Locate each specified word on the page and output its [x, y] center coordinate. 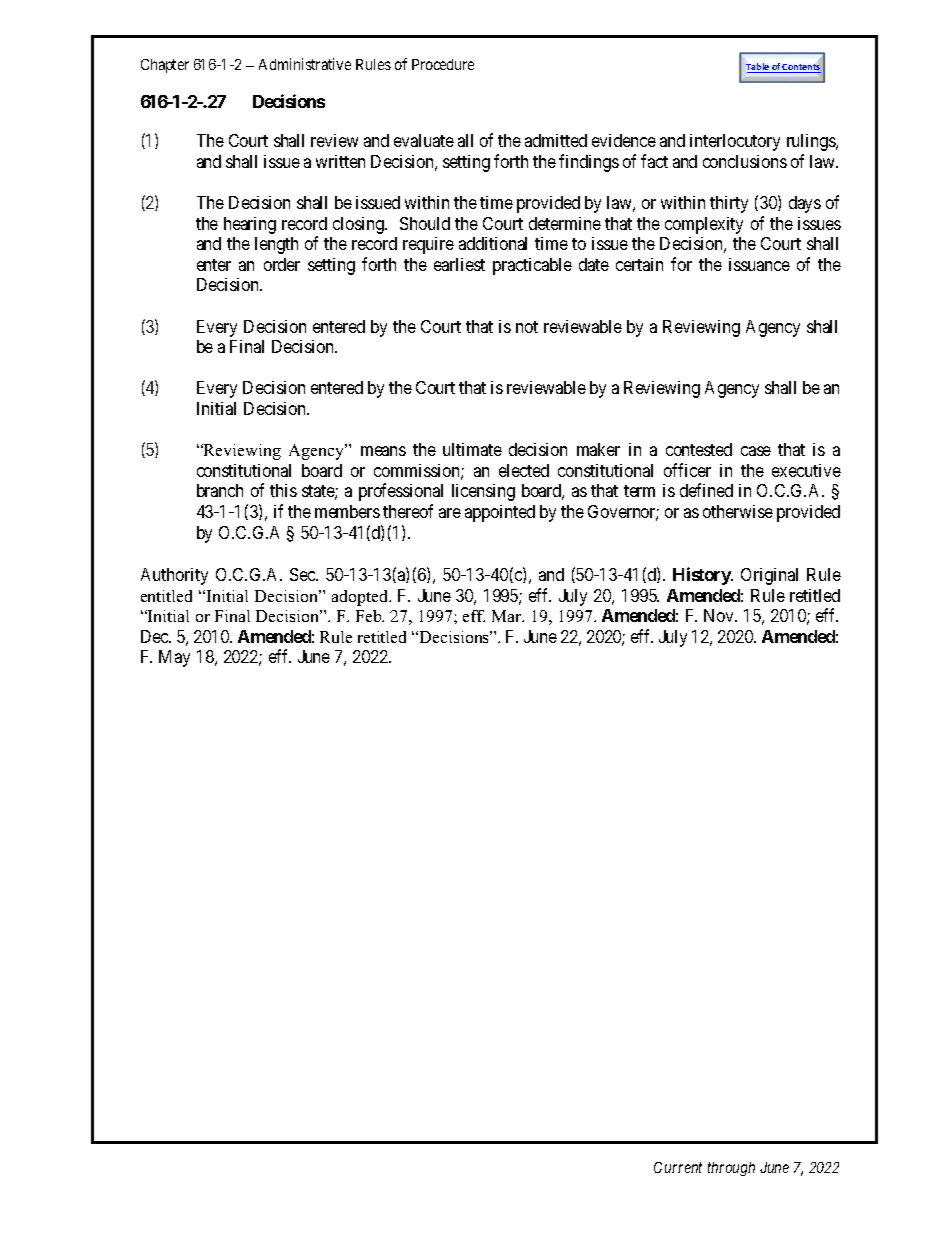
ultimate [472, 449]
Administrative [305, 64]
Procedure [443, 64]
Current [678, 1167]
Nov [720, 615]
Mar [508, 616]
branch [220, 490]
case [756, 451]
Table [758, 68]
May [174, 658]
